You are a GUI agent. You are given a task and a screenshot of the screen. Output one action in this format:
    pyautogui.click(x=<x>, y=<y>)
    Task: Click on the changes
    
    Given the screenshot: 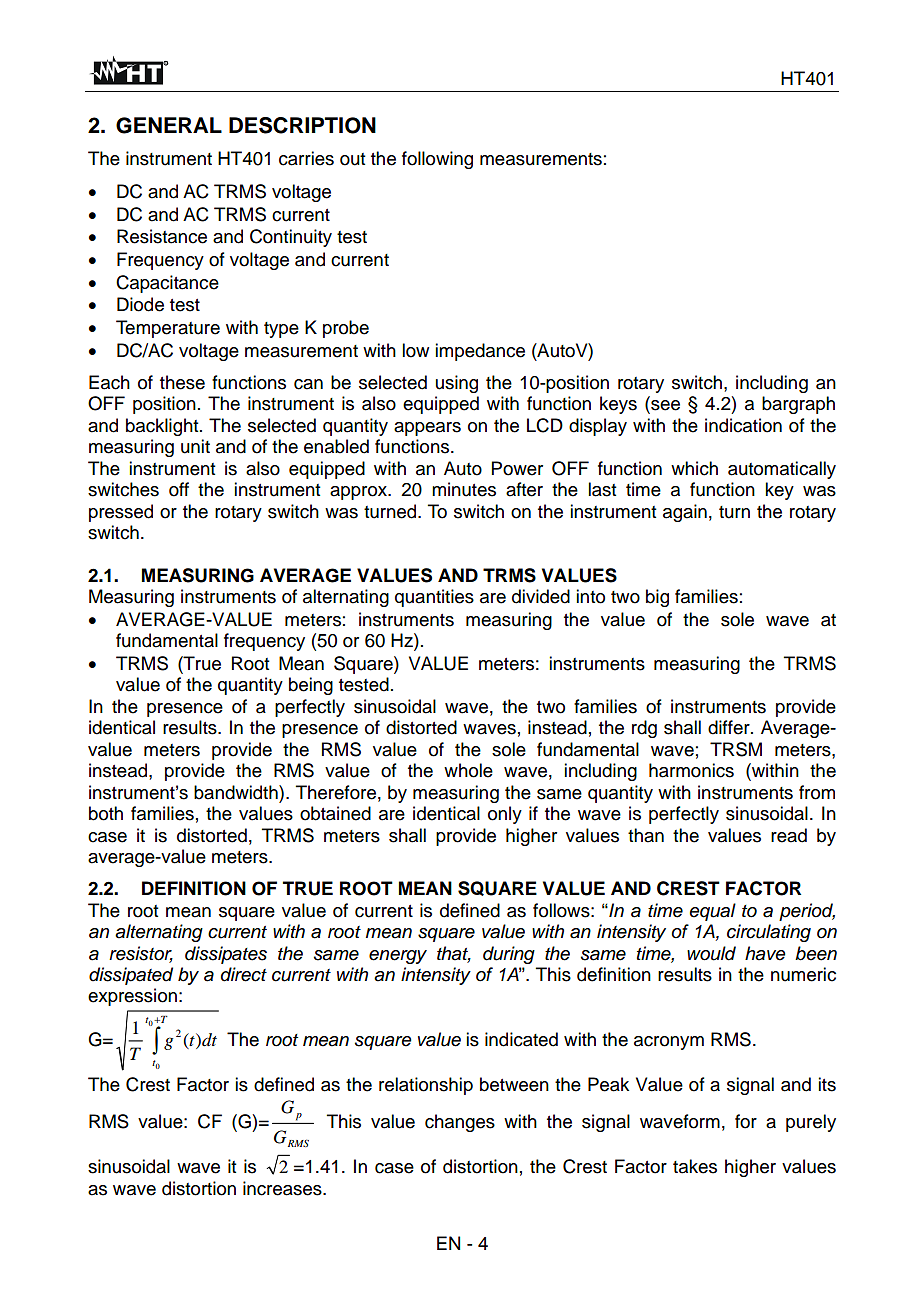 What is the action you would take?
    pyautogui.click(x=460, y=1123)
